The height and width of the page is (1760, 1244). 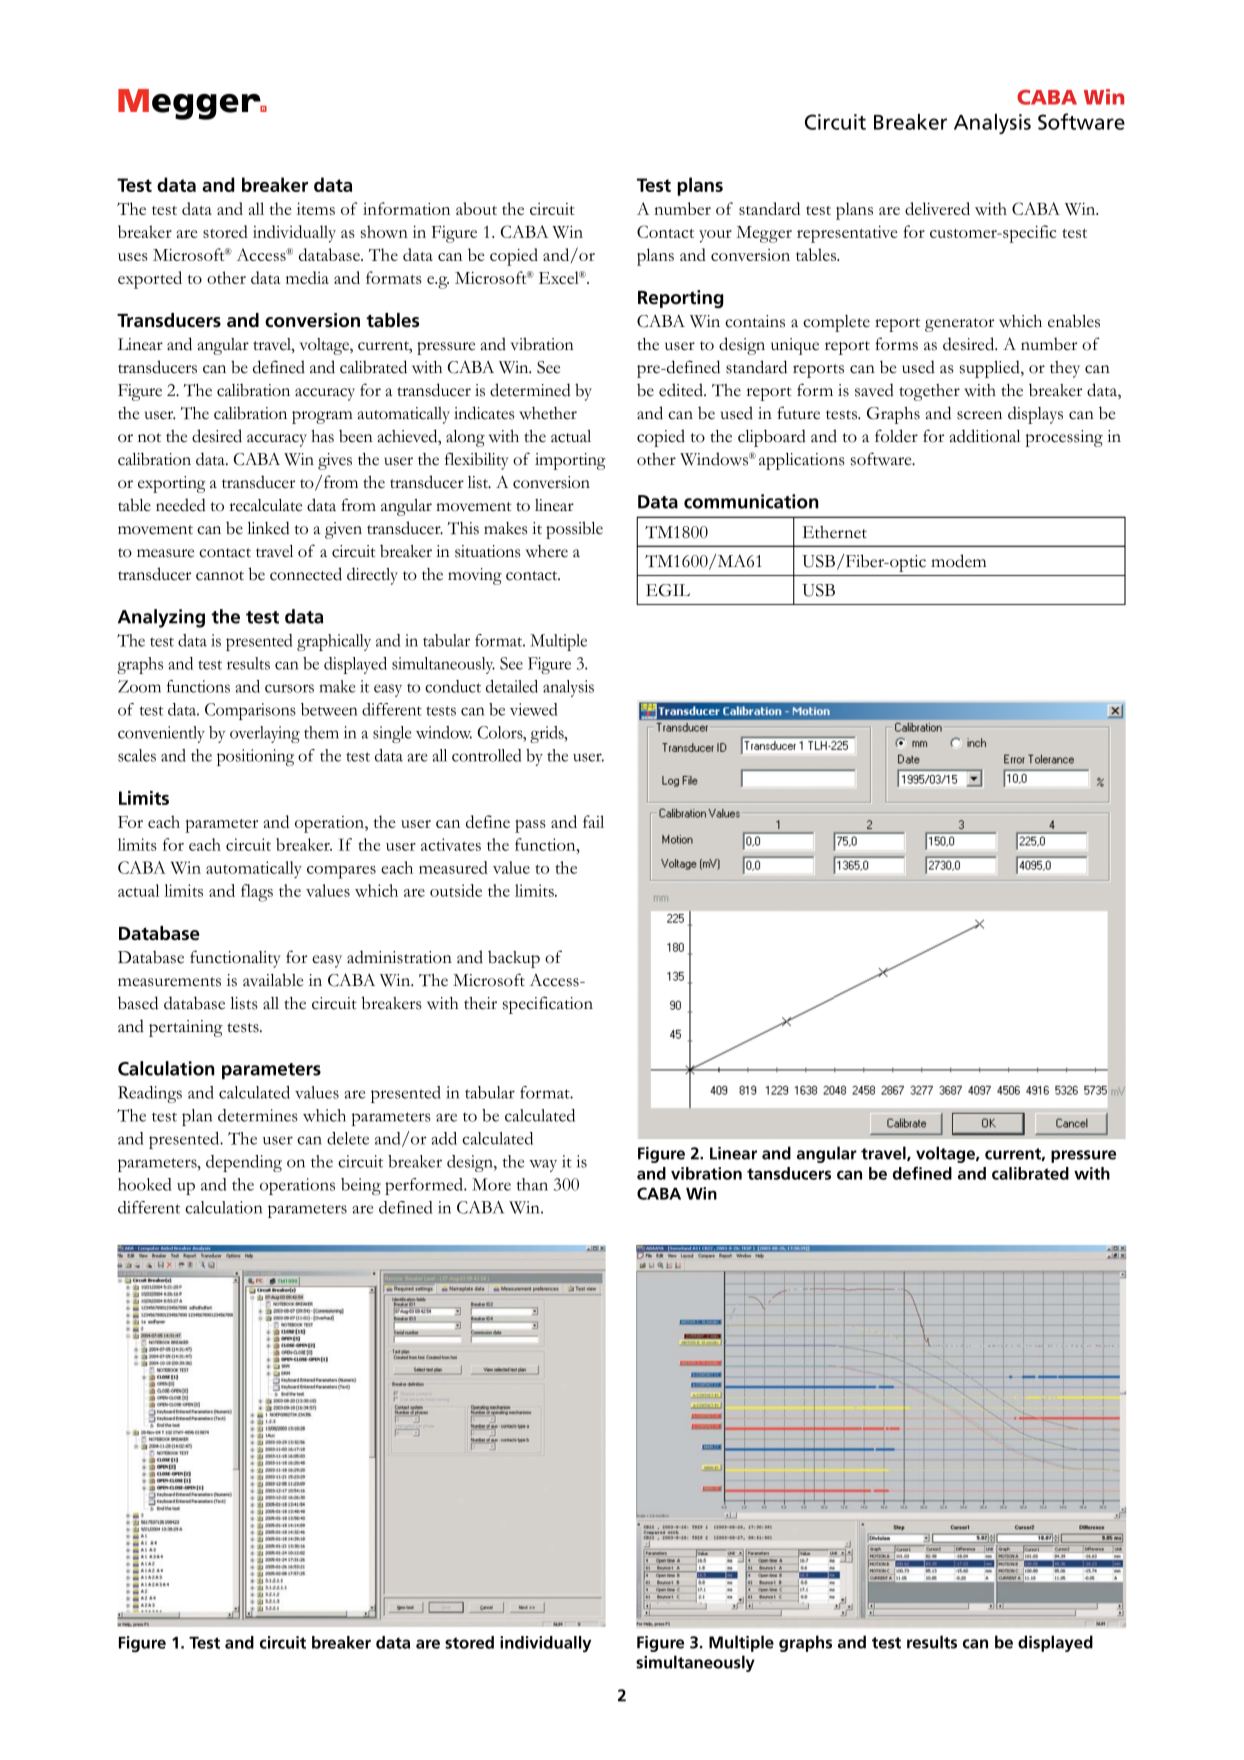 What do you see at coordinates (532, 1184) in the page?
I see `than` at bounding box center [532, 1184].
